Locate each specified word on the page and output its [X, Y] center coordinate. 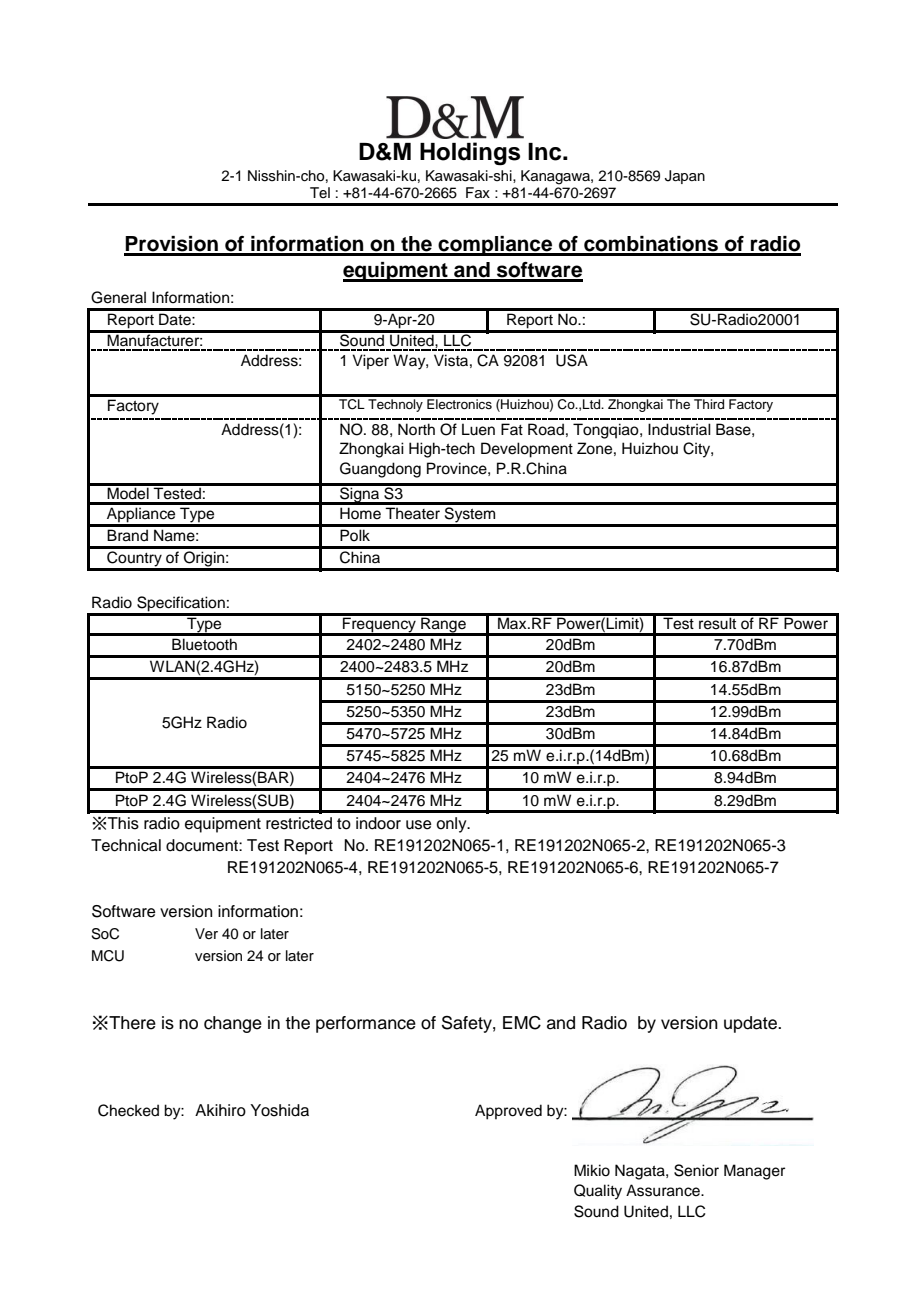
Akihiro [220, 1110]
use [419, 825]
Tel [320, 192]
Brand [127, 535]
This [123, 823]
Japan [685, 177]
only [452, 825]
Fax [478, 192]
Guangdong [380, 470]
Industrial [679, 429]
